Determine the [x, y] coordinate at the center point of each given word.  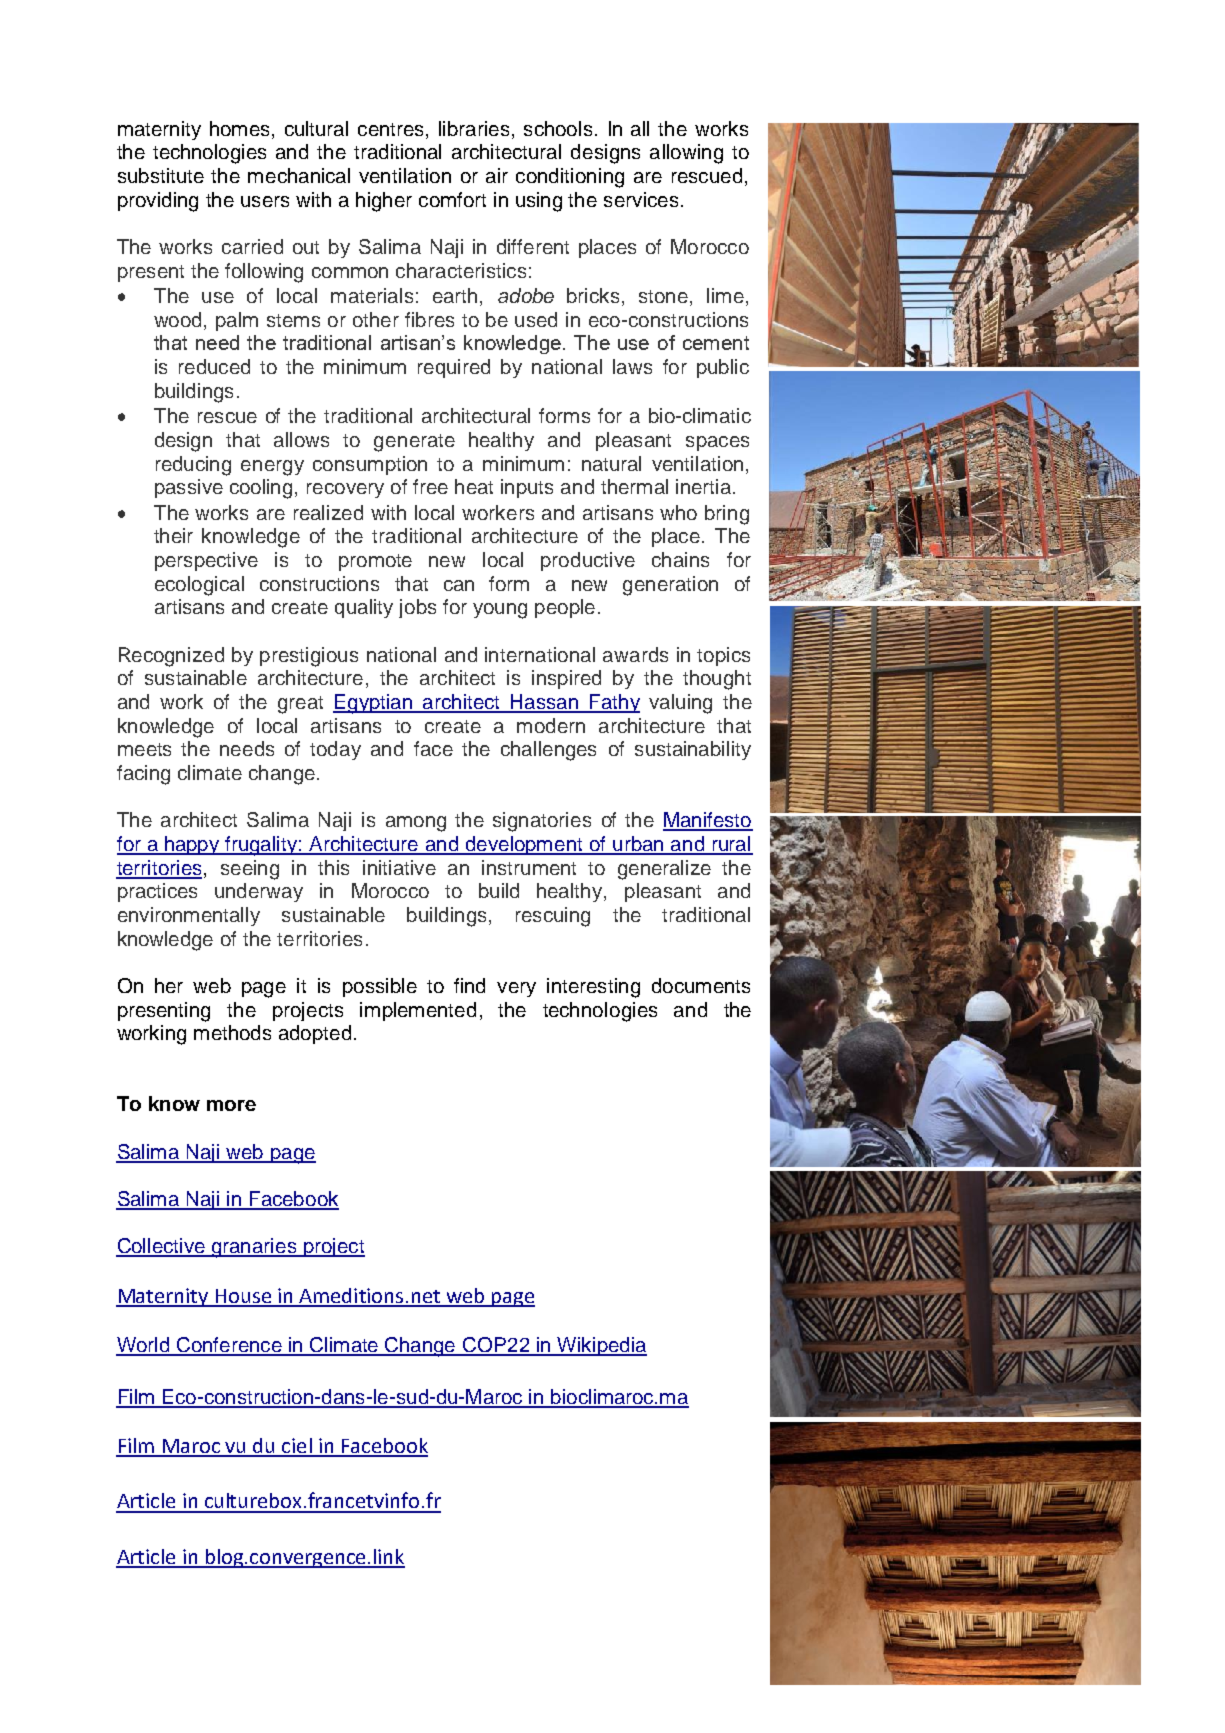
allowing [686, 154]
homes [239, 128]
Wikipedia [601, 1346]
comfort [452, 199]
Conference [229, 1346]
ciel [297, 1447]
